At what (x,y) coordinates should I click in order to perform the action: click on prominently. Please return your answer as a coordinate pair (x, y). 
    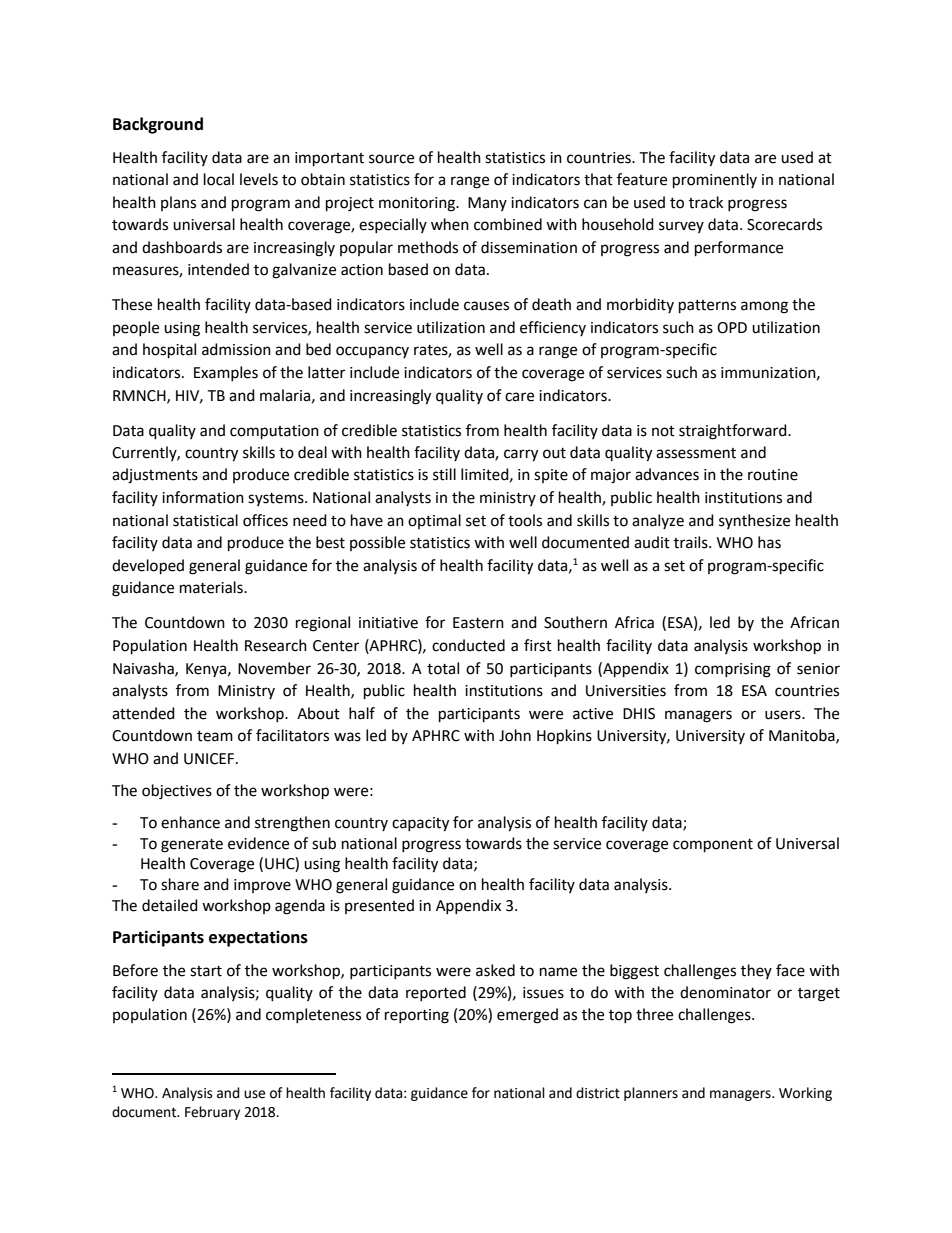
    Looking at the image, I should click on (715, 181).
